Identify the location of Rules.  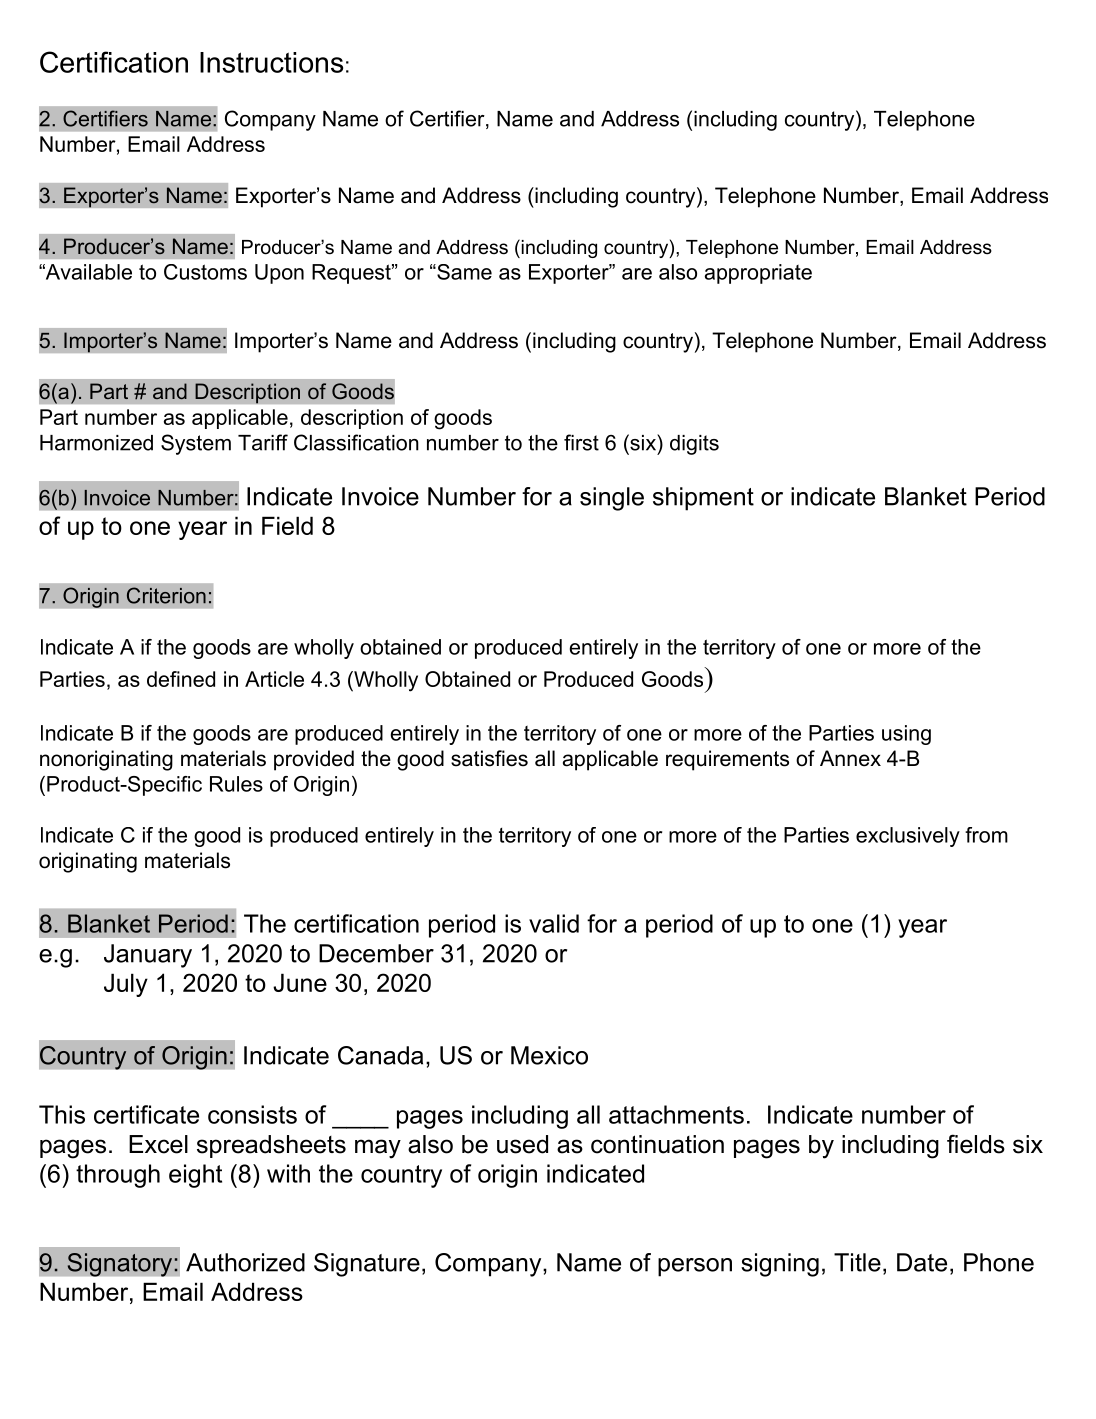
(236, 784).
